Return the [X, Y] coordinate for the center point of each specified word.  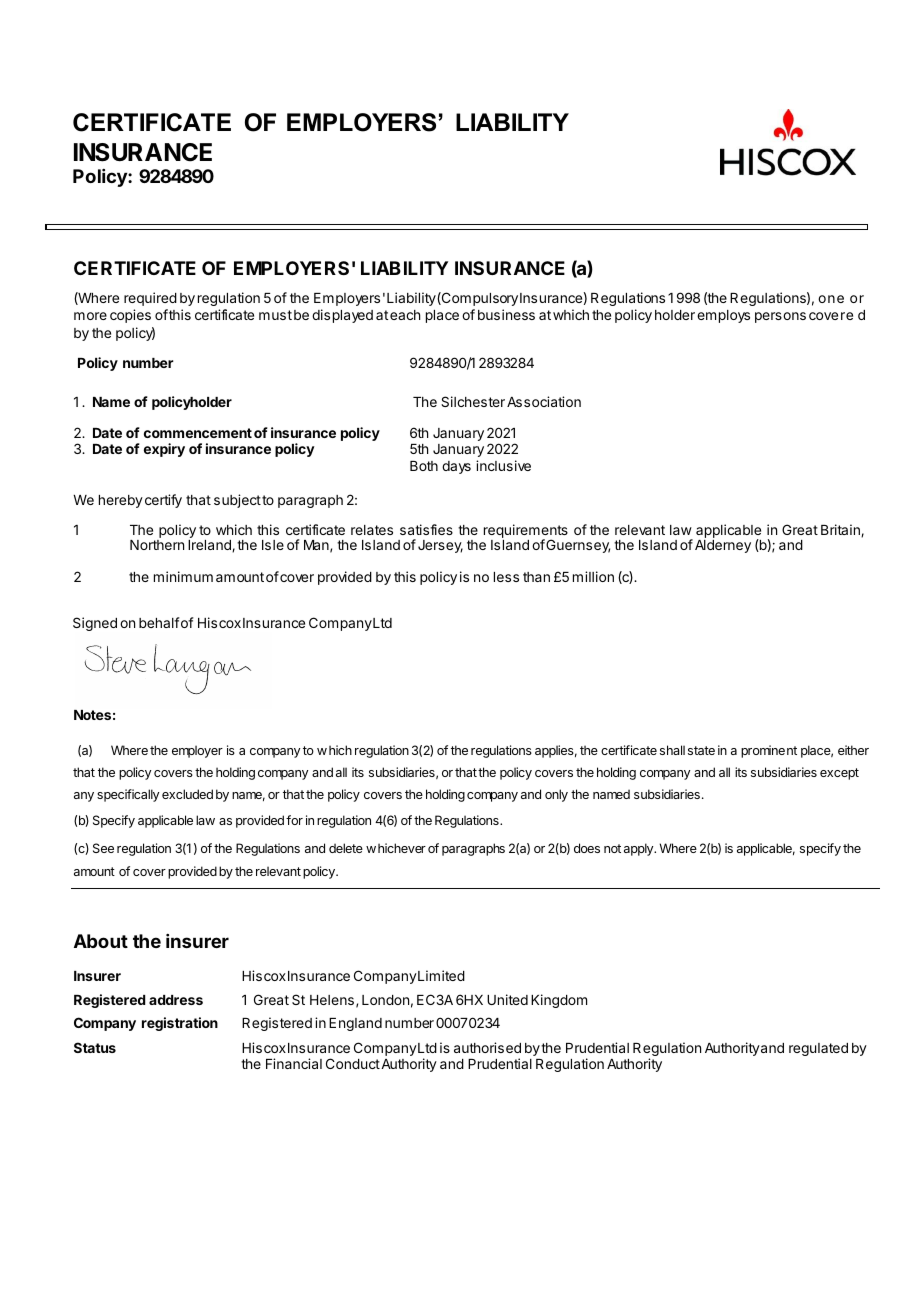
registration [180, 1024]
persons [780, 317]
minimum [183, 576]
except [839, 774]
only [556, 795]
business [506, 314]
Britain [841, 530]
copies [130, 316]
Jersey [440, 546]
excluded [187, 794]
